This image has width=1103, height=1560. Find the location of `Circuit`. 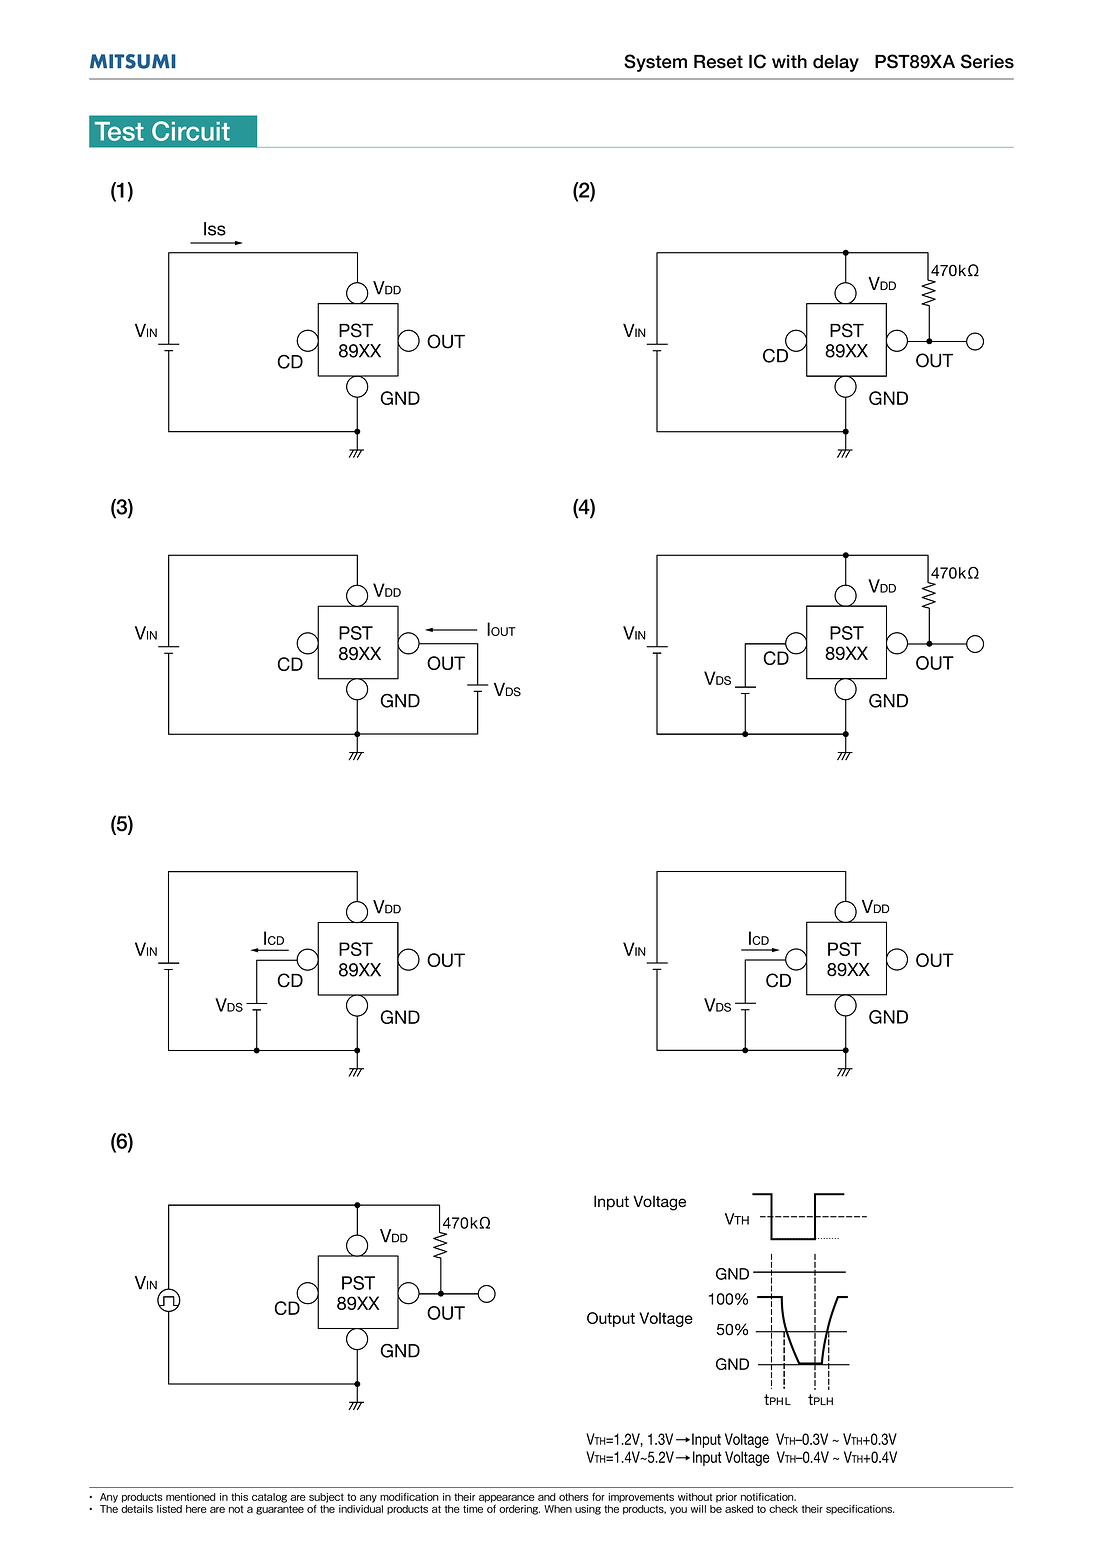

Circuit is located at coordinates (191, 131).
